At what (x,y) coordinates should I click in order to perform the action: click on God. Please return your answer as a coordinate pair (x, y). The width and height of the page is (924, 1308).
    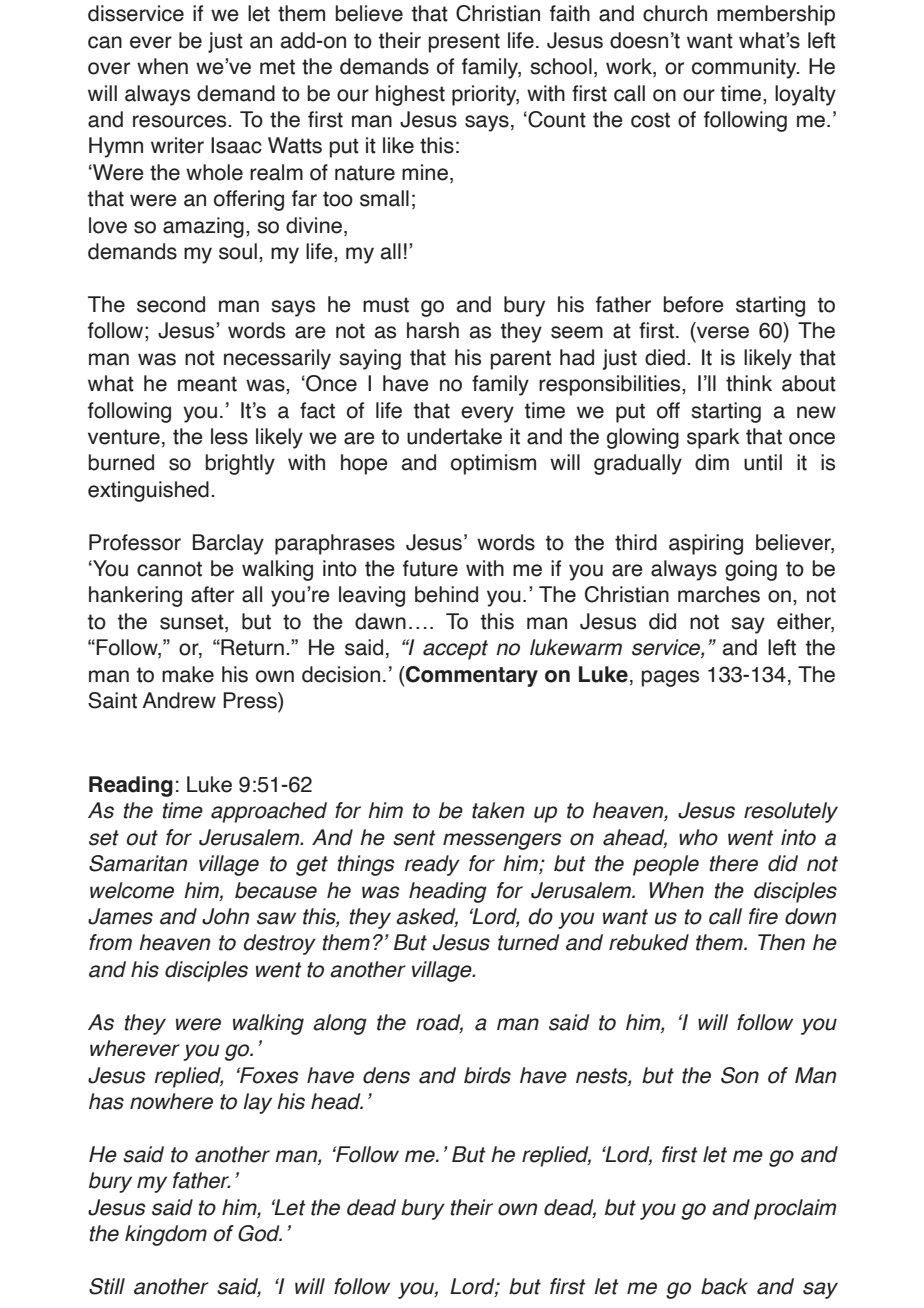
    Looking at the image, I should click on (260, 1233).
